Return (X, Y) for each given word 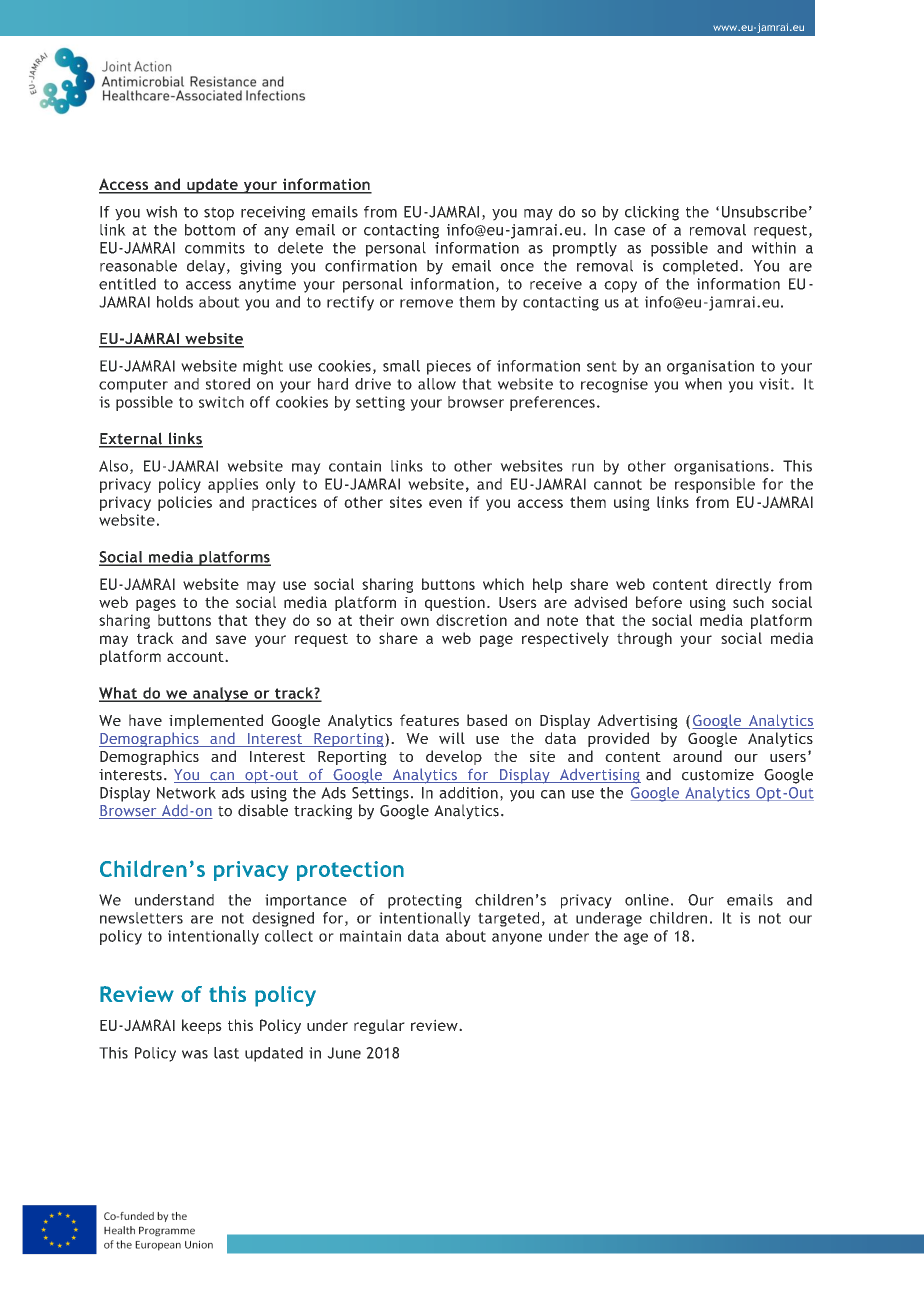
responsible (715, 485)
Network (186, 793)
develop (454, 757)
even (445, 503)
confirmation (371, 266)
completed (700, 267)
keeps (202, 1026)
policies (185, 503)
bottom (210, 230)
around (697, 756)
